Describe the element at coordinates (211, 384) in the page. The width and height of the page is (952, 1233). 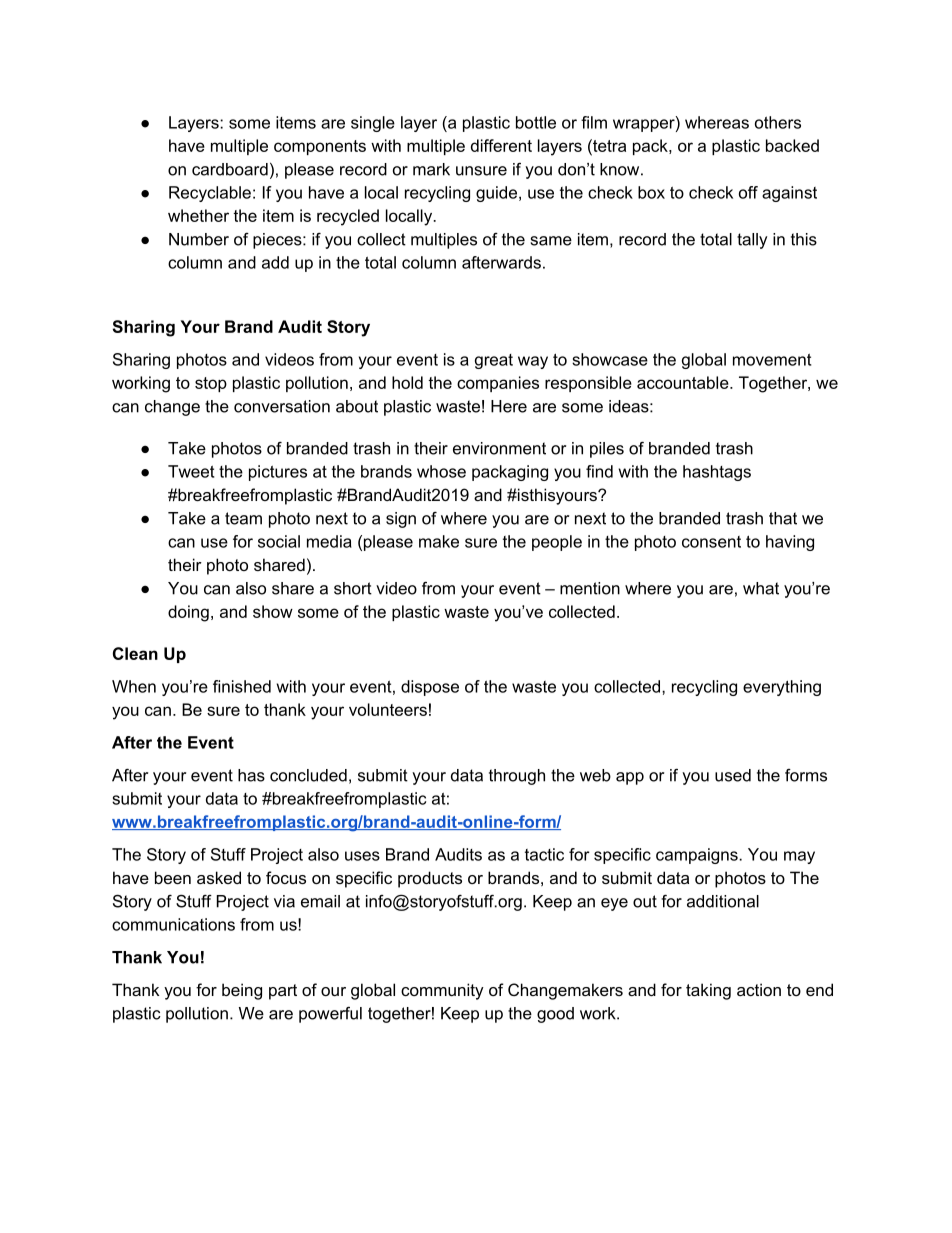
I see `stop` at that location.
